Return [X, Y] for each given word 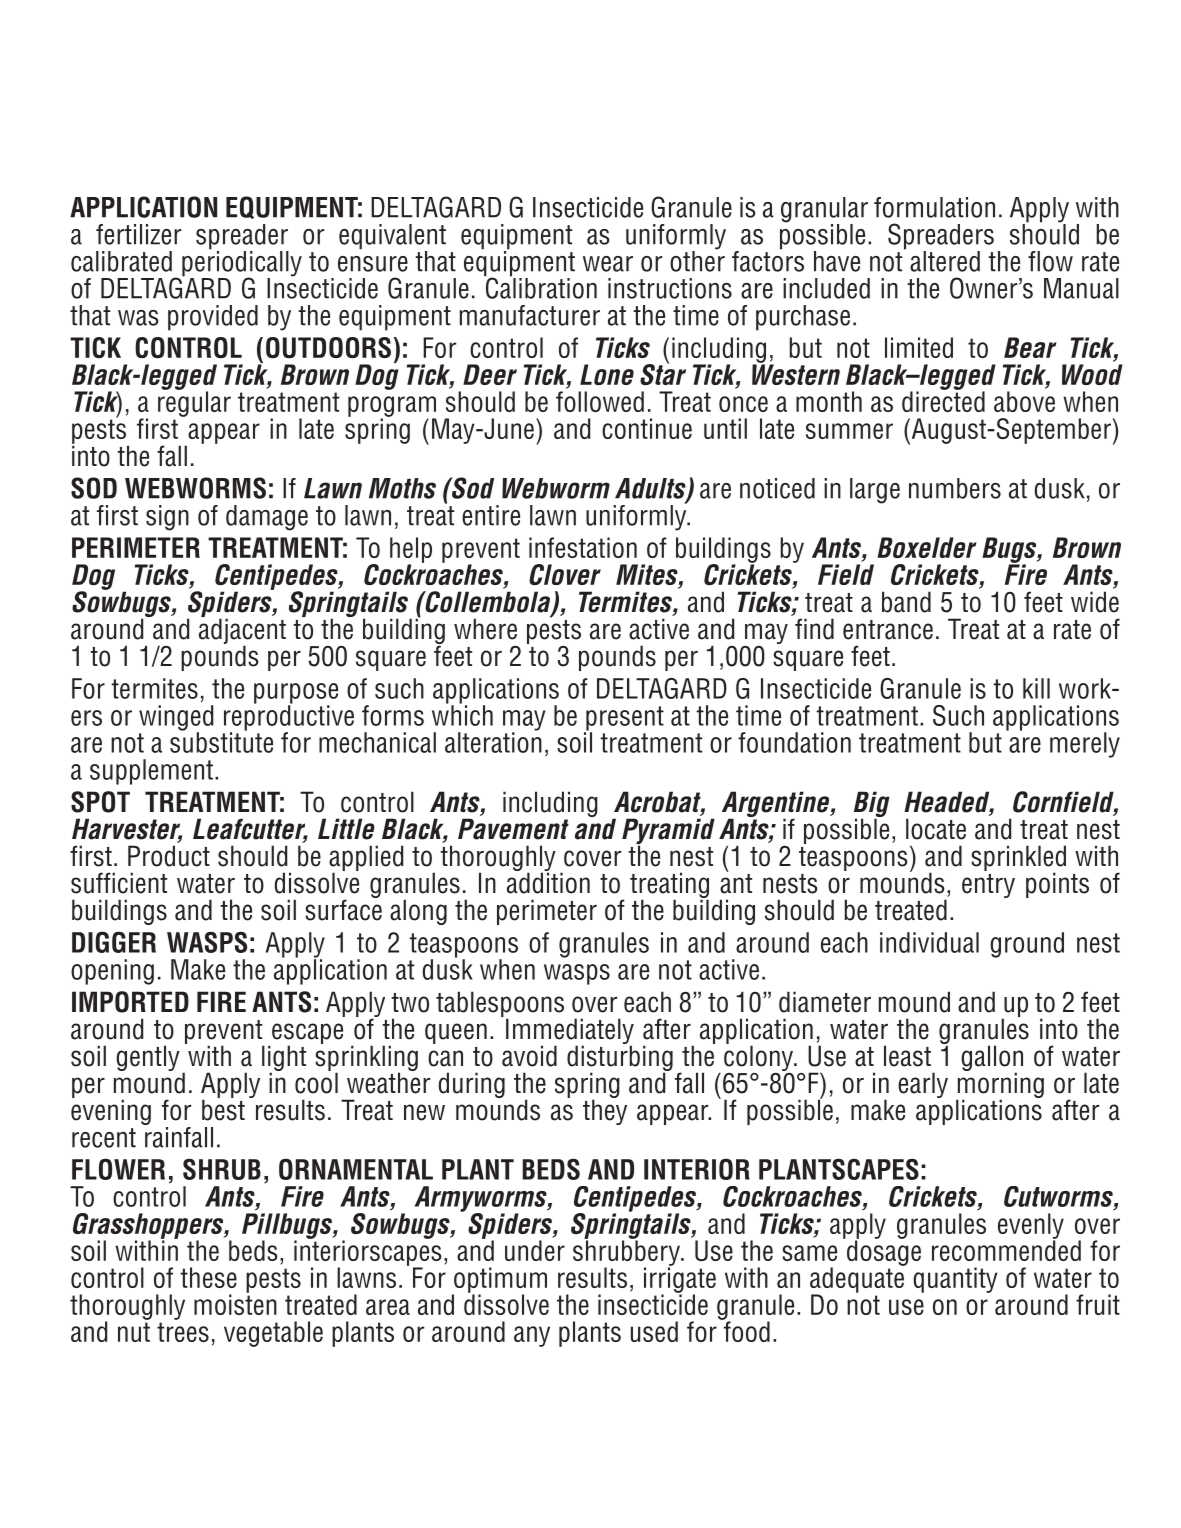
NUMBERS [955, 488]
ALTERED [945, 261]
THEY [605, 1111]
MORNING [1000, 1085]
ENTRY [988, 886]
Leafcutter [250, 830]
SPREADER [242, 238]
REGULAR [194, 403]
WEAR [608, 264]
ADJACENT [242, 631]
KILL [1036, 688]
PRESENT [624, 719]
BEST [223, 1109]
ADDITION [548, 882]
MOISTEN [235, 1303]
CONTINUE [647, 428]
